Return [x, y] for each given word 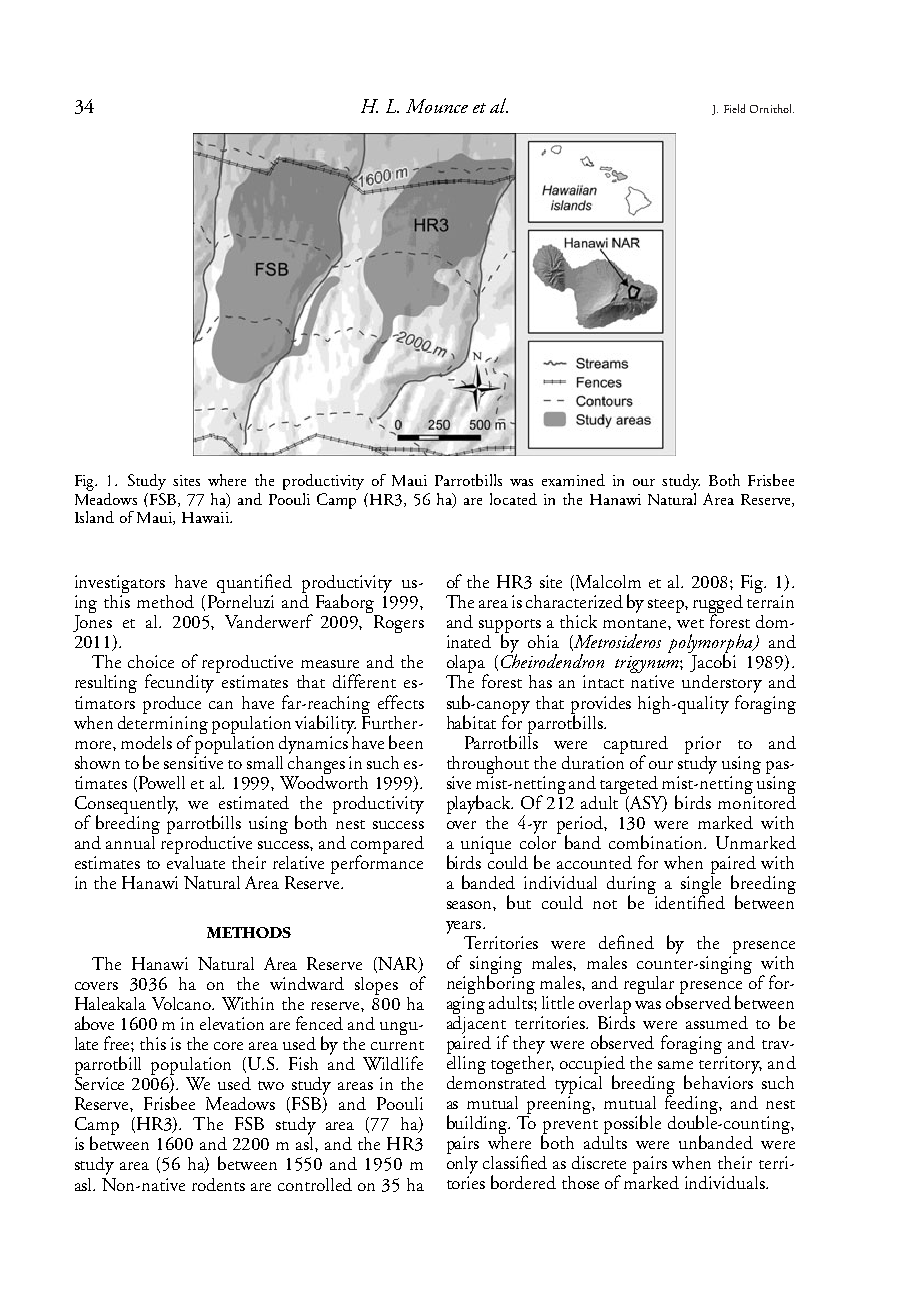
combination [657, 842]
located [513, 499]
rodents [218, 1184]
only [462, 1163]
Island [94, 517]
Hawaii [206, 517]
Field [734, 108]
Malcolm [608, 581]
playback [480, 804]
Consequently [126, 806]
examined [573, 480]
